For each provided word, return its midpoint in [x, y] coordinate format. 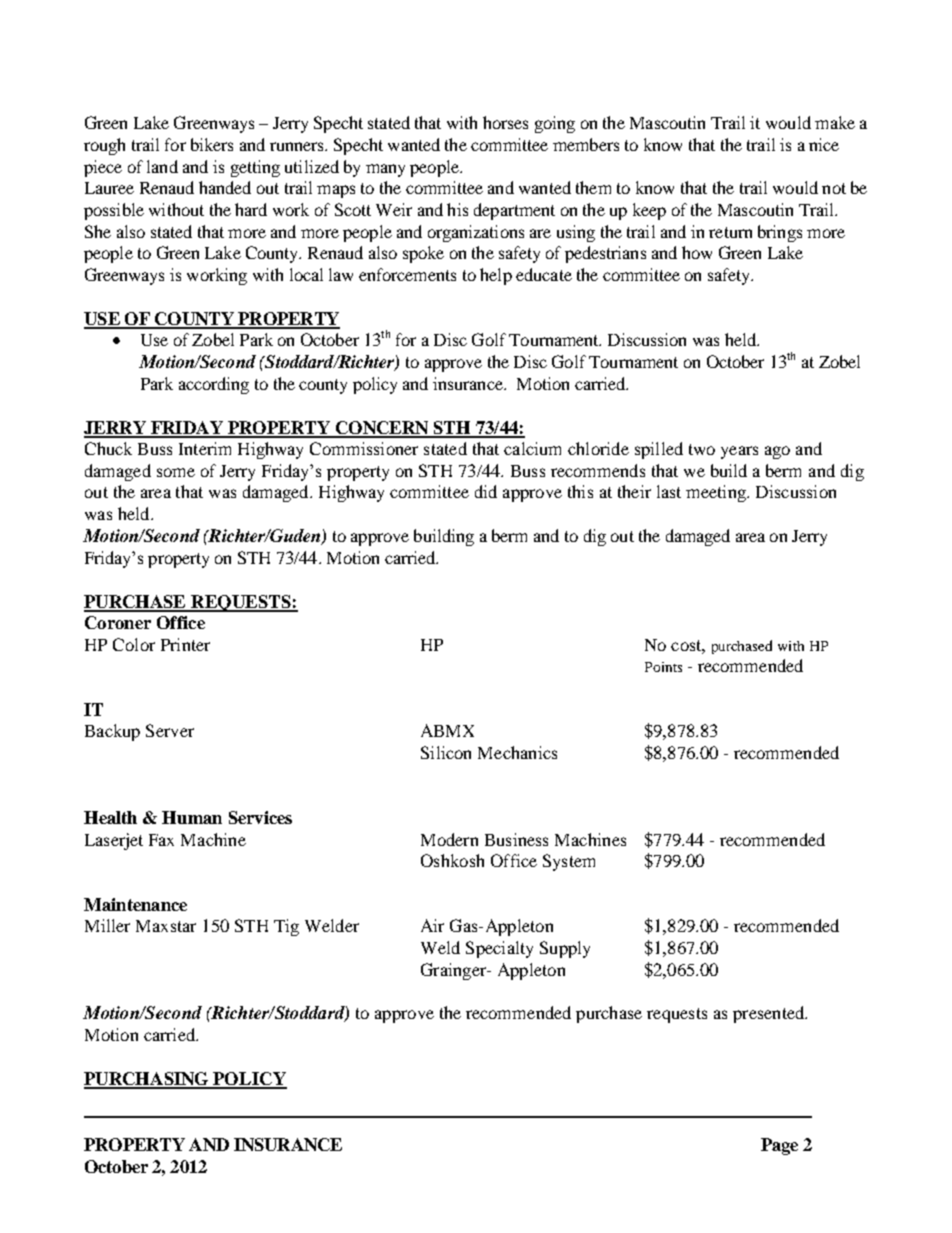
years [739, 452]
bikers [212, 144]
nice [824, 144]
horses [505, 122]
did [486, 491]
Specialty [499, 949]
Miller [107, 925]
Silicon [446, 752]
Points [663, 667]
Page [779, 1146]
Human [192, 817]
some [176, 472]
